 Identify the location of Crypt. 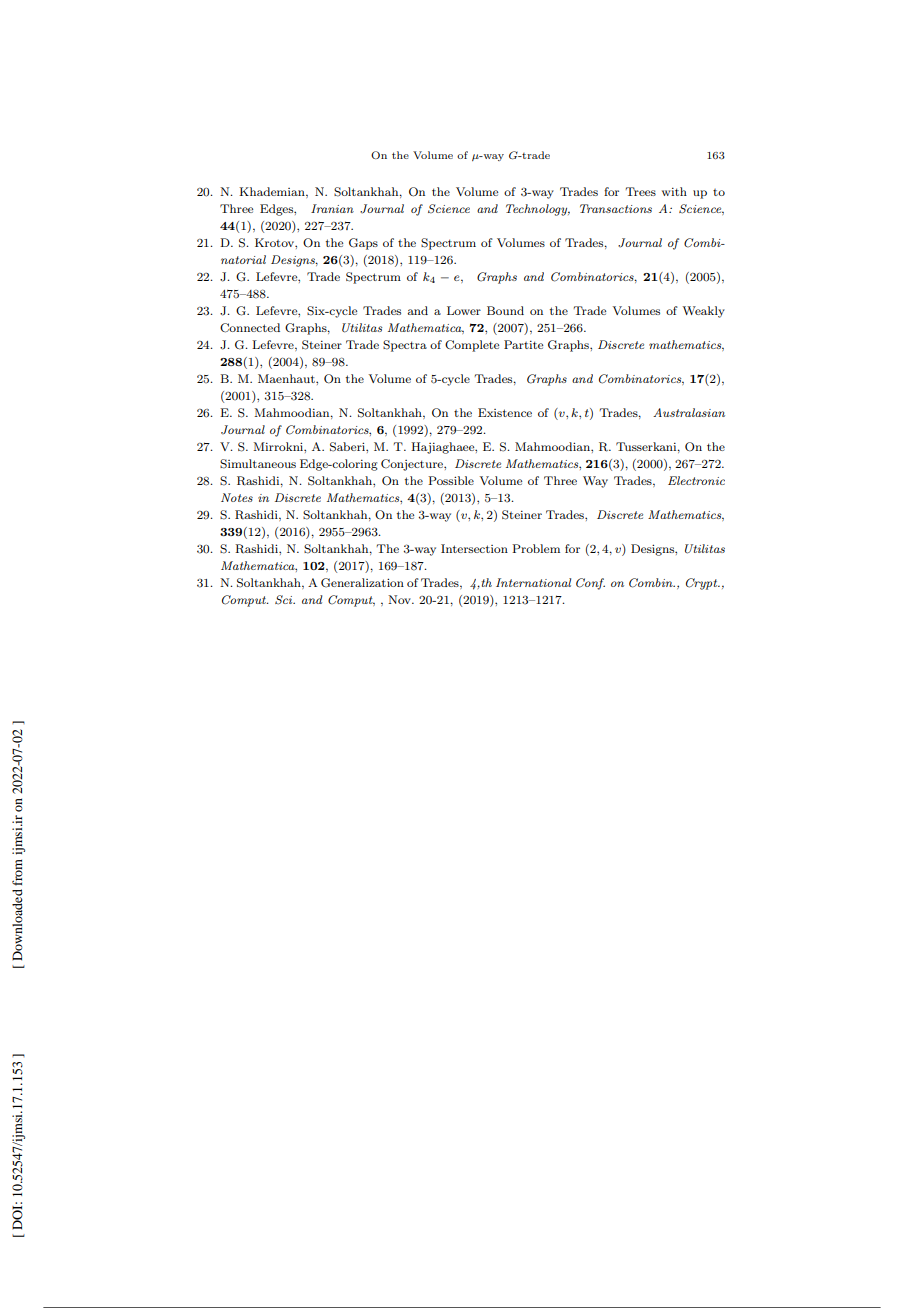
(703, 584).
